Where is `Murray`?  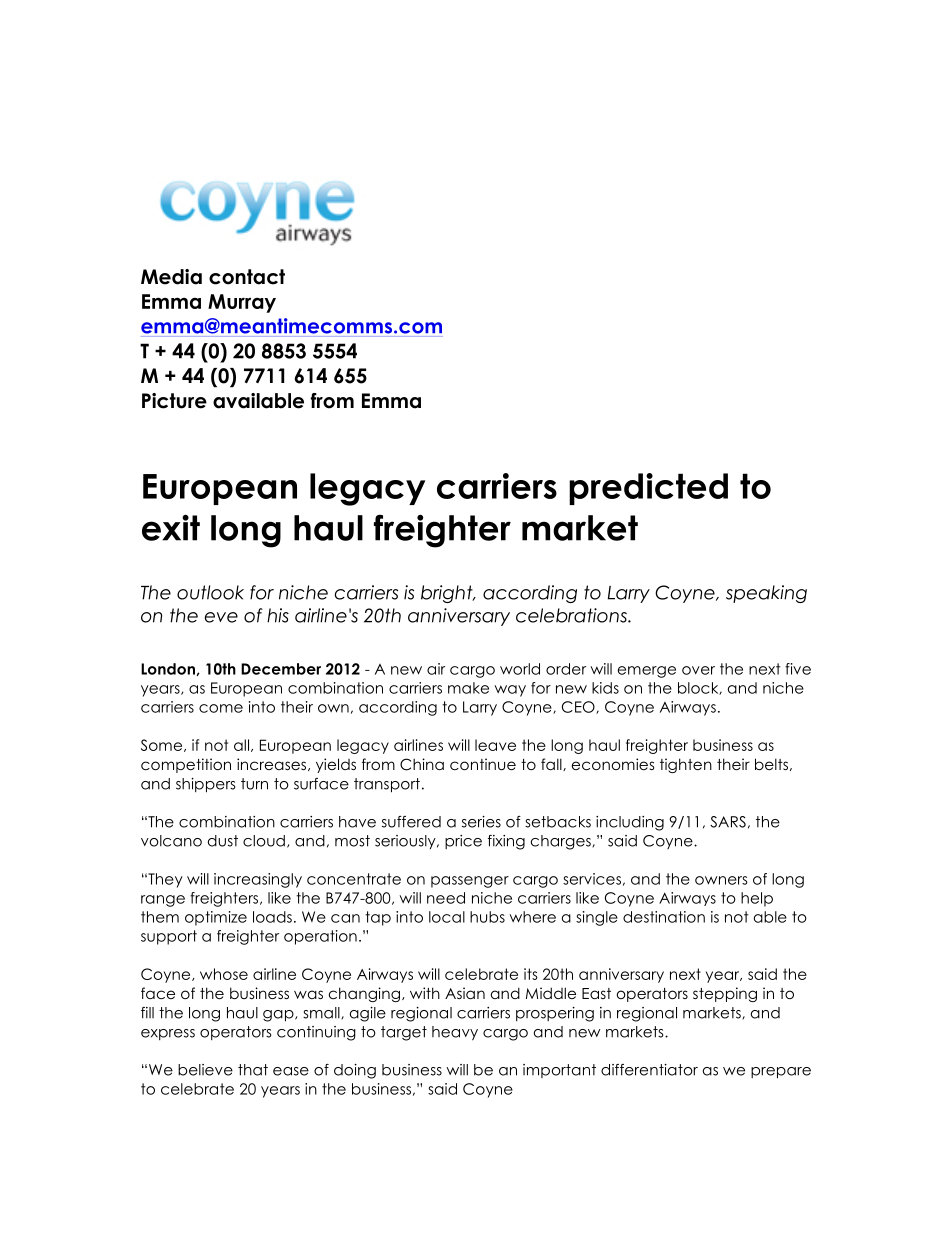 Murray is located at coordinates (242, 303).
